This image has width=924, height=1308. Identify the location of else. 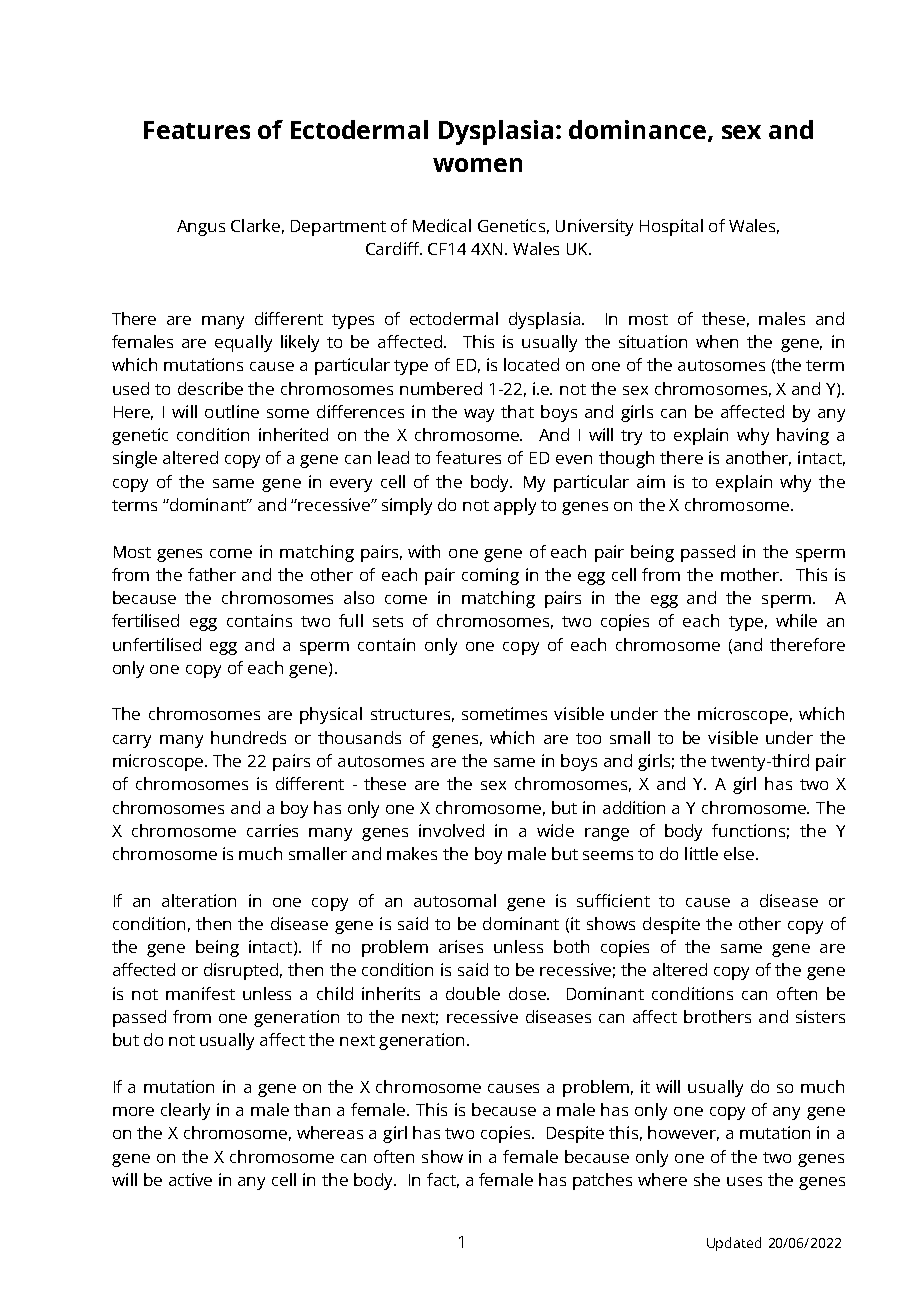
(739, 853).
